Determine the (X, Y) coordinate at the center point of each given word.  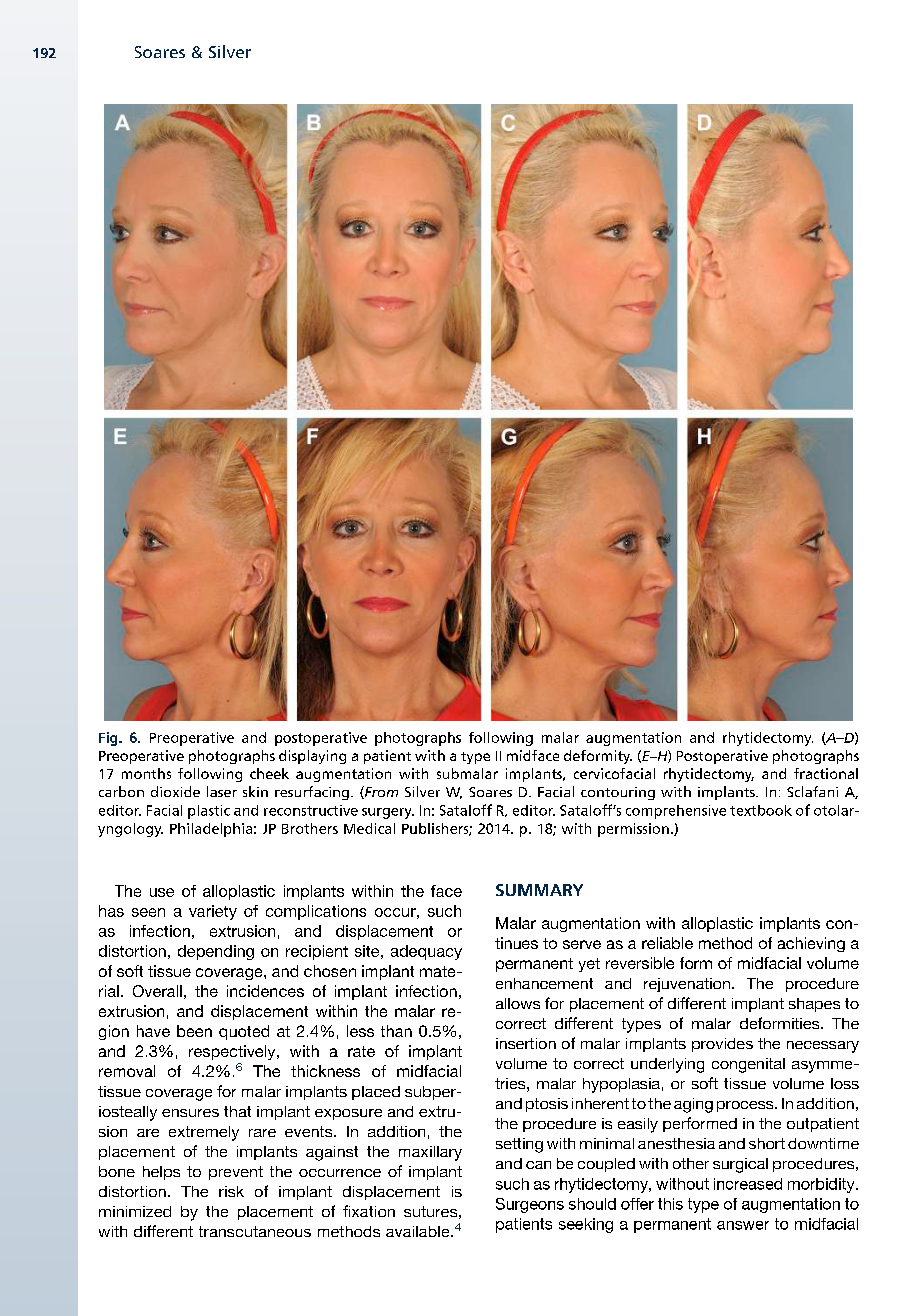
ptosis (547, 1105)
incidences (265, 991)
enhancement (544, 983)
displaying (312, 757)
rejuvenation (687, 985)
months (146, 773)
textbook (761, 810)
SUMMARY (539, 890)
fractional (826, 773)
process (746, 1106)
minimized (135, 1211)
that (237, 1111)
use (162, 892)
